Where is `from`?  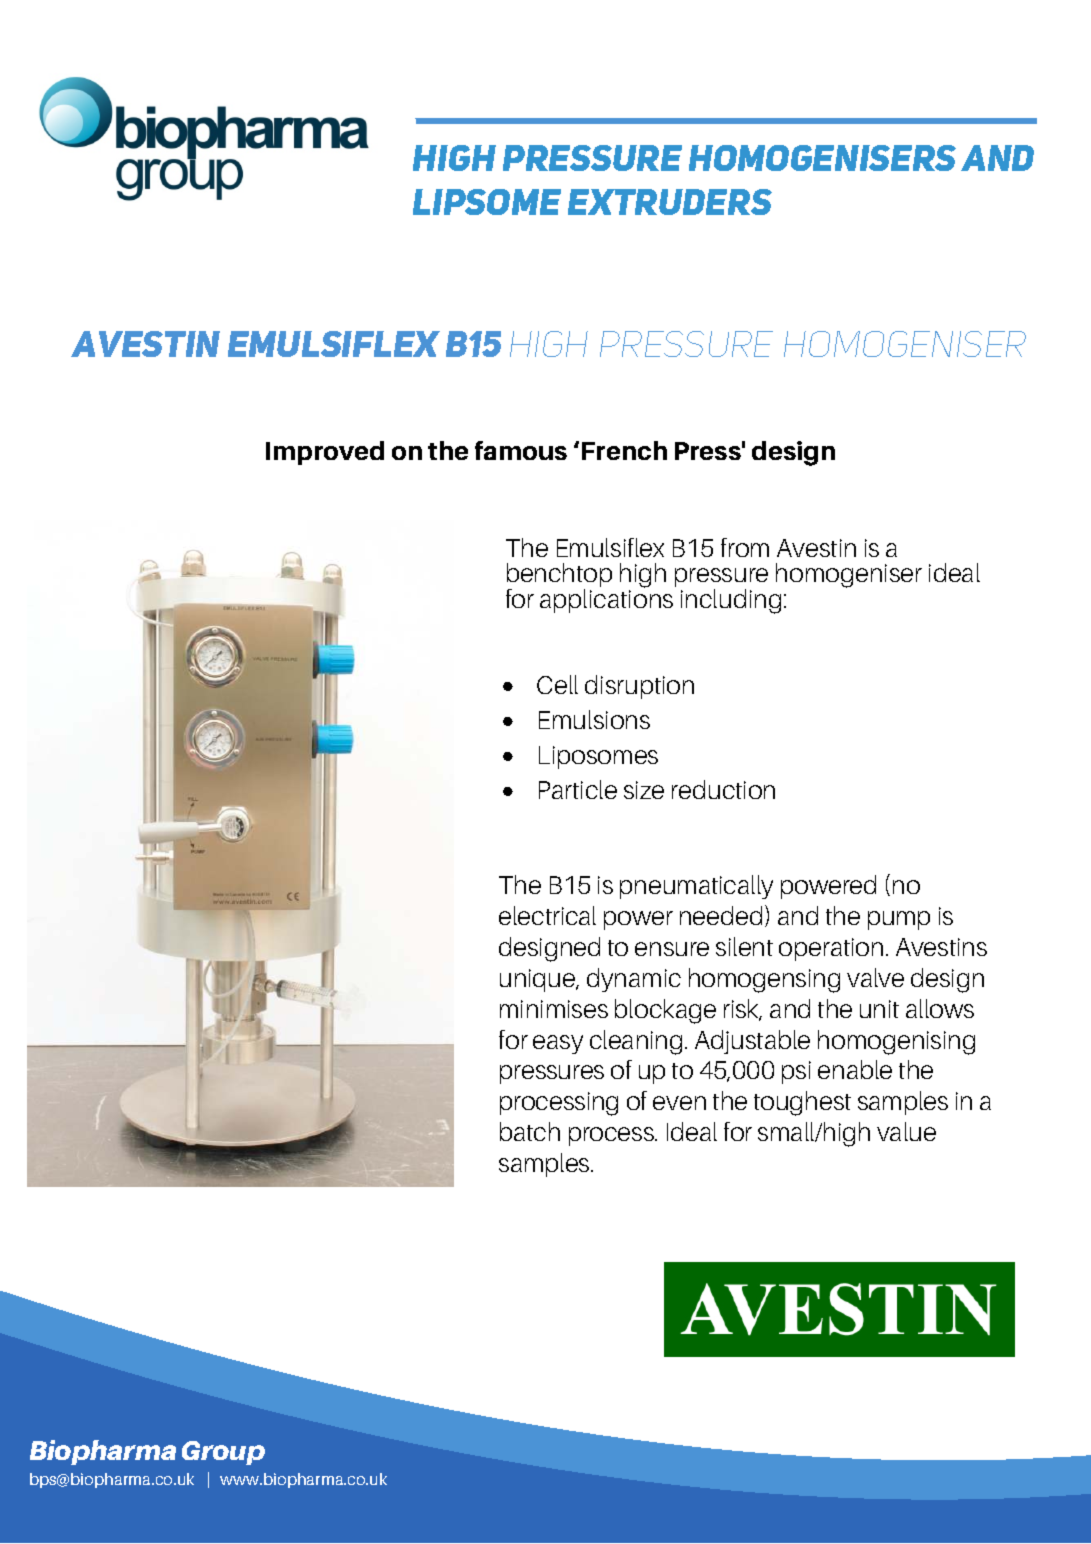
from is located at coordinates (745, 547).
